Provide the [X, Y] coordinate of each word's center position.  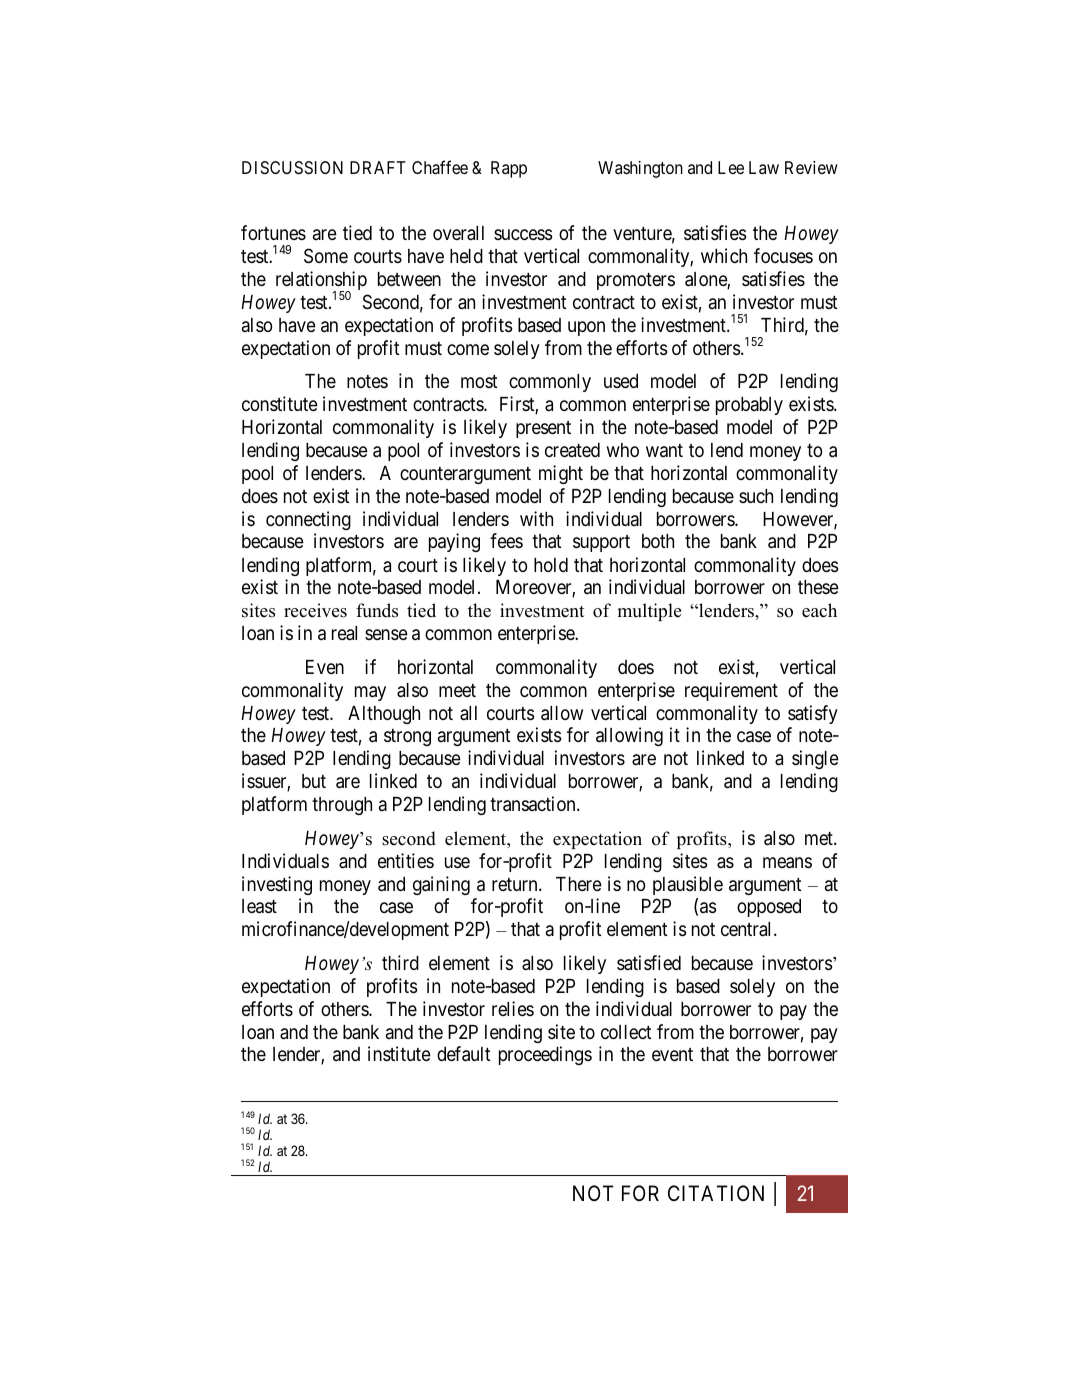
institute [399, 1053]
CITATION [716, 1193]
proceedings [545, 1055]
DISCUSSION [292, 167]
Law [764, 167]
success [523, 234]
